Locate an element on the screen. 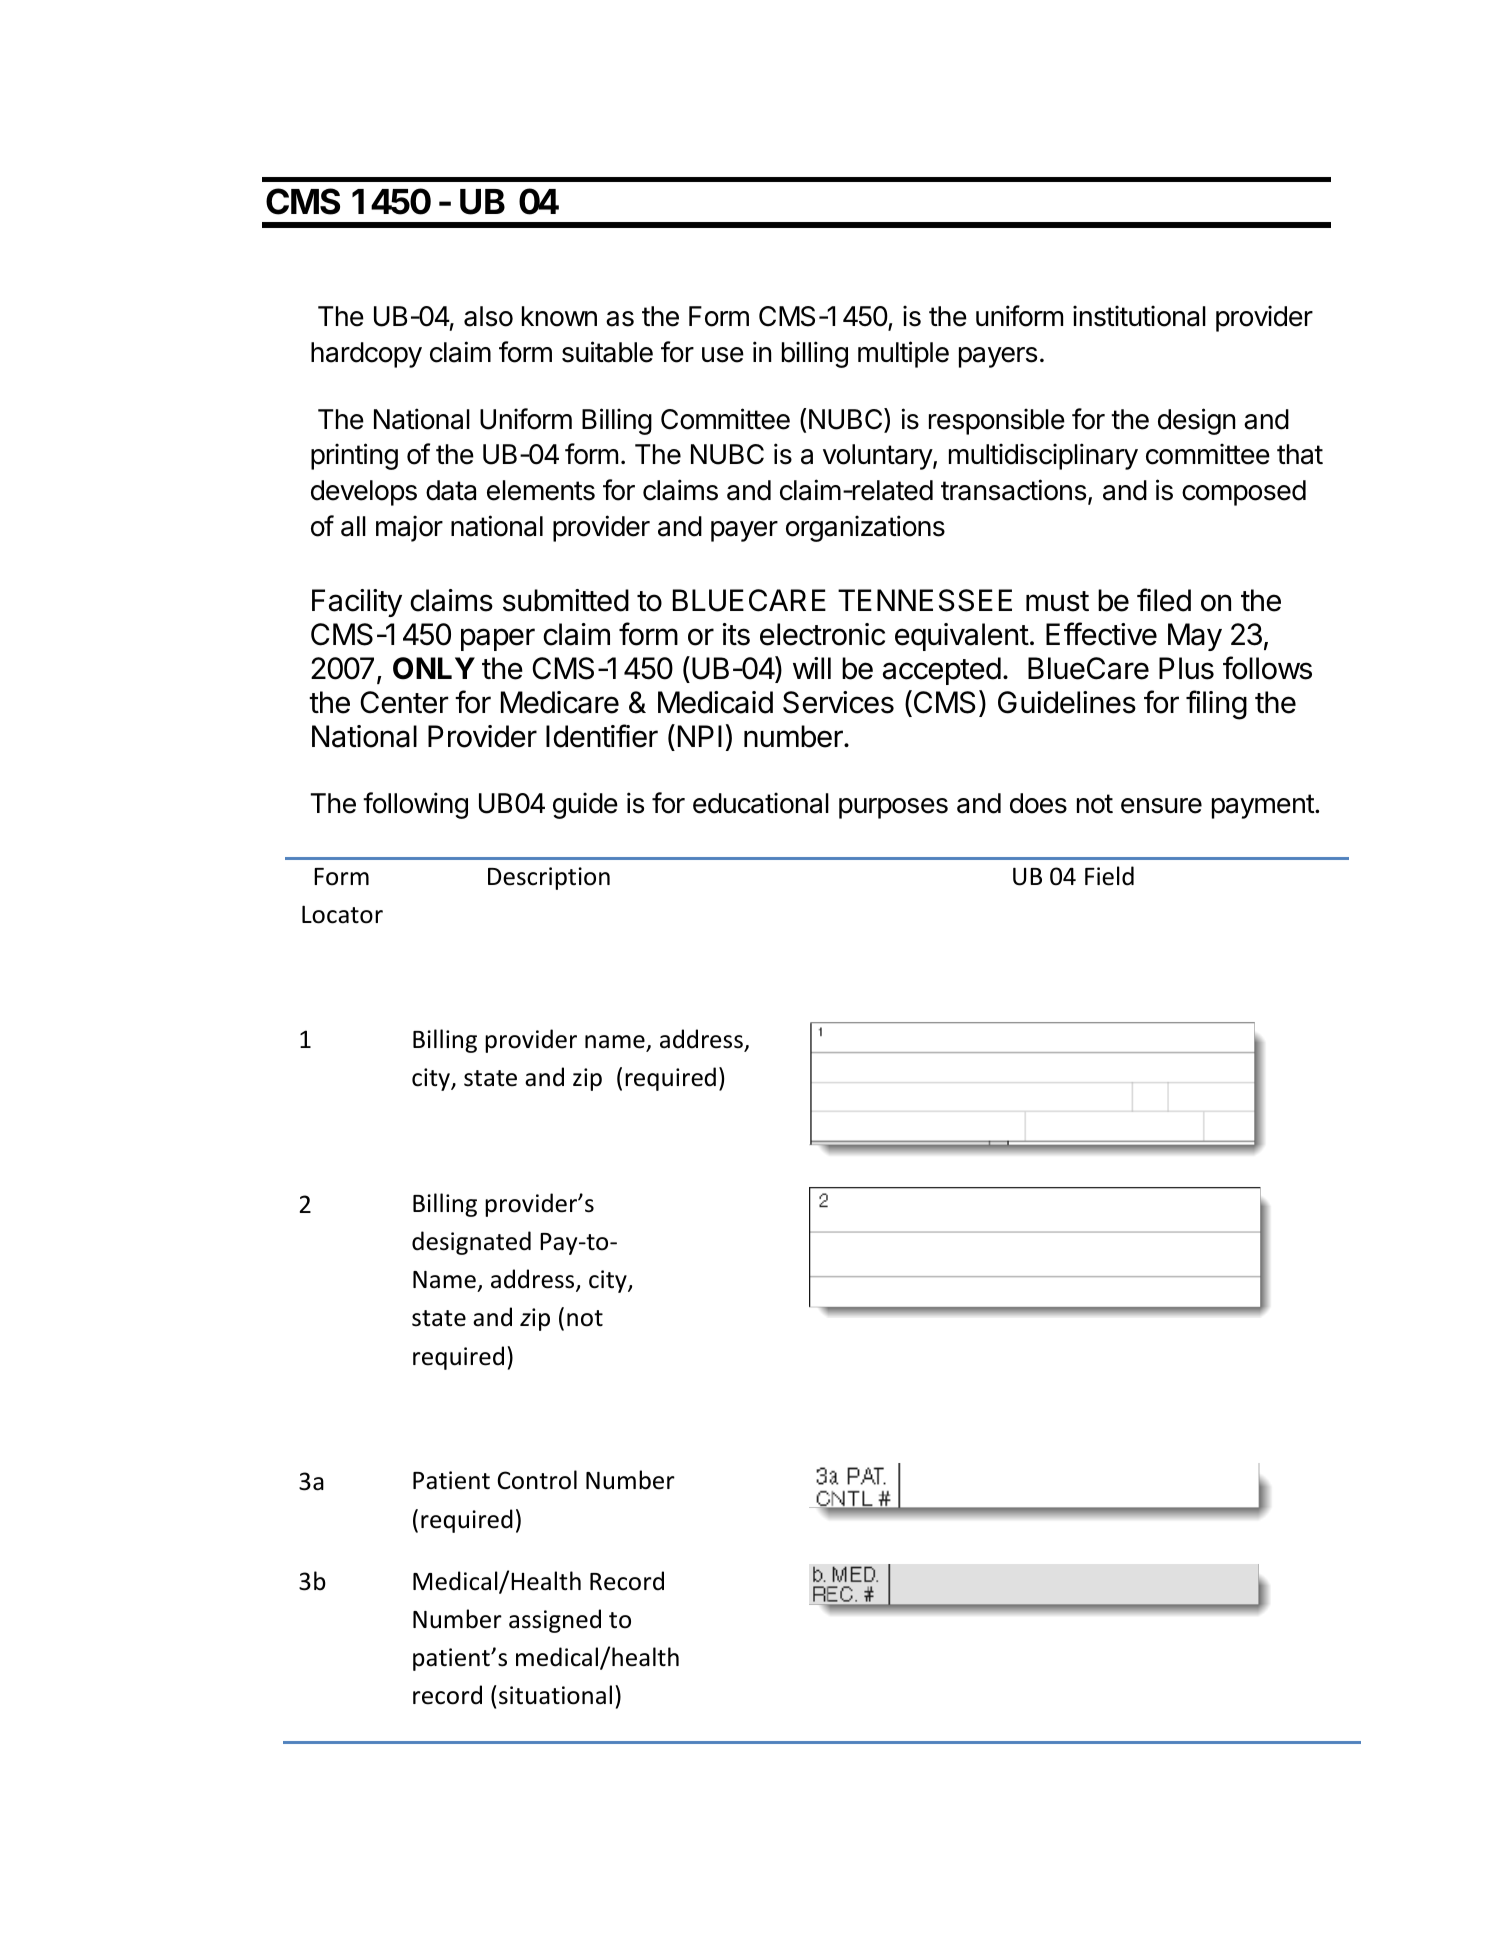 The height and width of the screenshot is (1946, 1504). educational is located at coordinates (761, 803).
